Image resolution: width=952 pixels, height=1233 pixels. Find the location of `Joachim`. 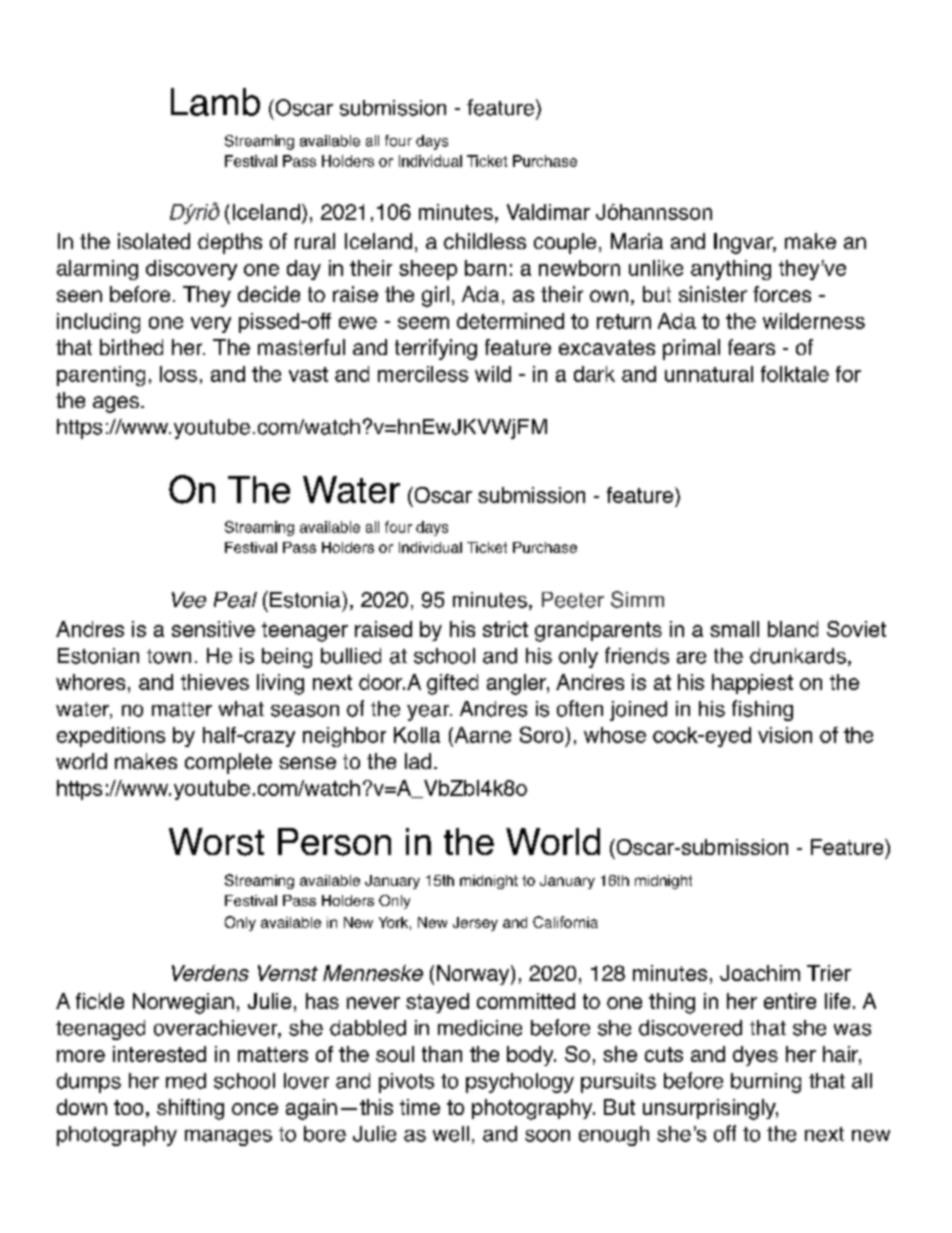

Joachim is located at coordinates (760, 973).
